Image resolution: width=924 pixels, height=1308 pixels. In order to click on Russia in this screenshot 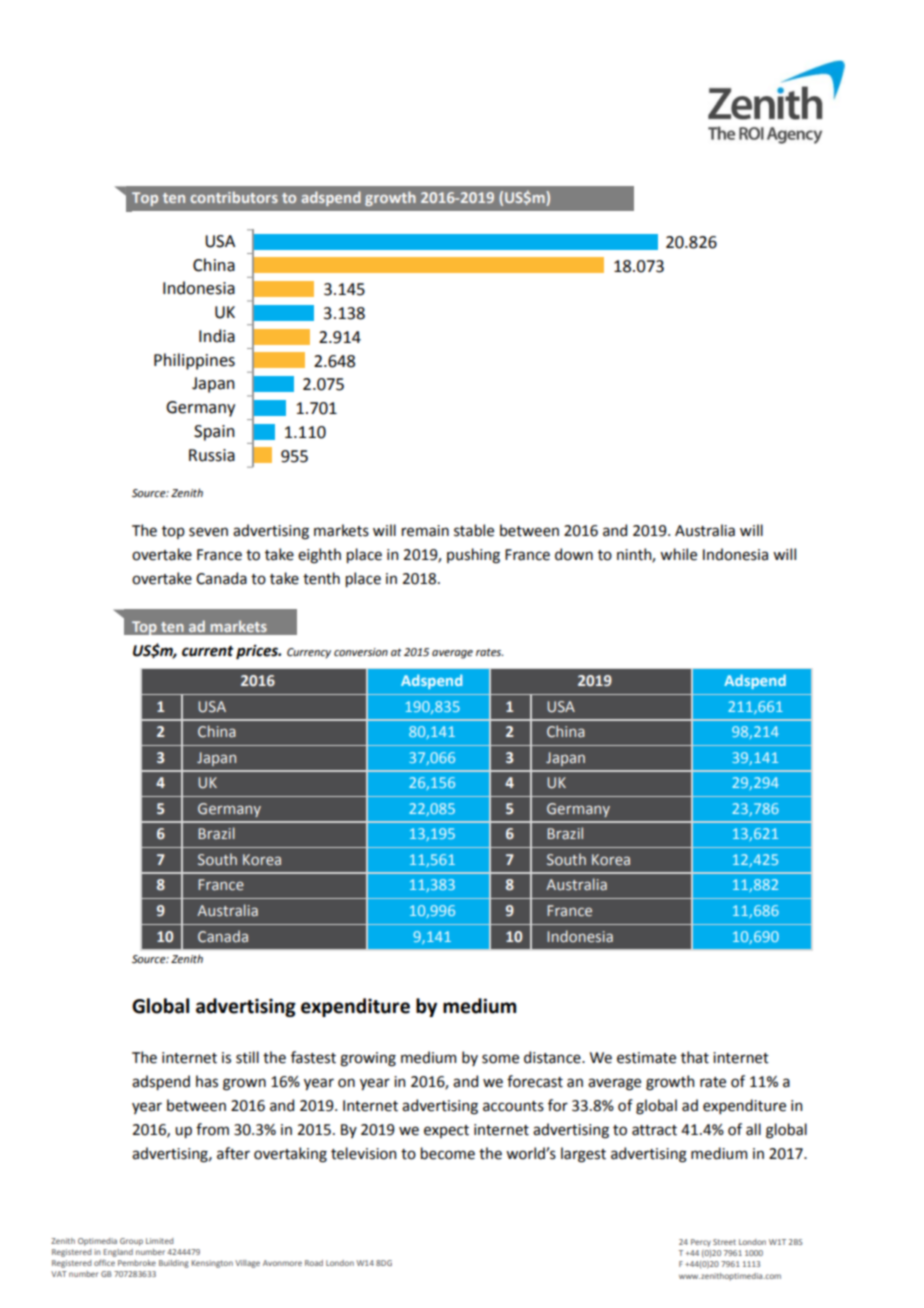, I will do `click(212, 455)`.
